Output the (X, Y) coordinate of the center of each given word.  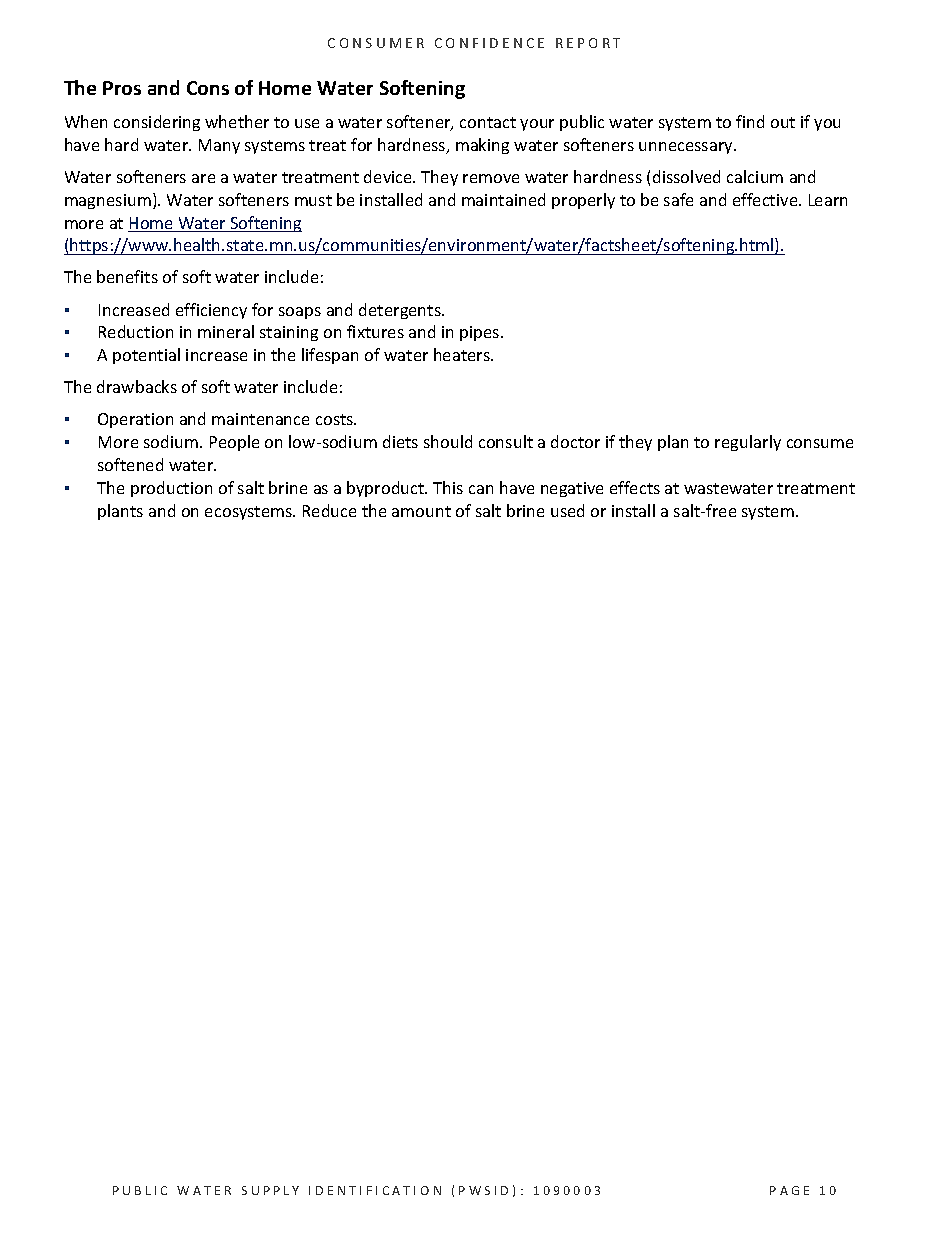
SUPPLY (270, 1190)
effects (635, 487)
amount (421, 511)
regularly (748, 443)
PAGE (789, 1190)
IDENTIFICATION (375, 1190)
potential (146, 356)
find (750, 121)
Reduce (329, 510)
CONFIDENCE (489, 43)
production (171, 489)
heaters (463, 354)
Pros (122, 88)
